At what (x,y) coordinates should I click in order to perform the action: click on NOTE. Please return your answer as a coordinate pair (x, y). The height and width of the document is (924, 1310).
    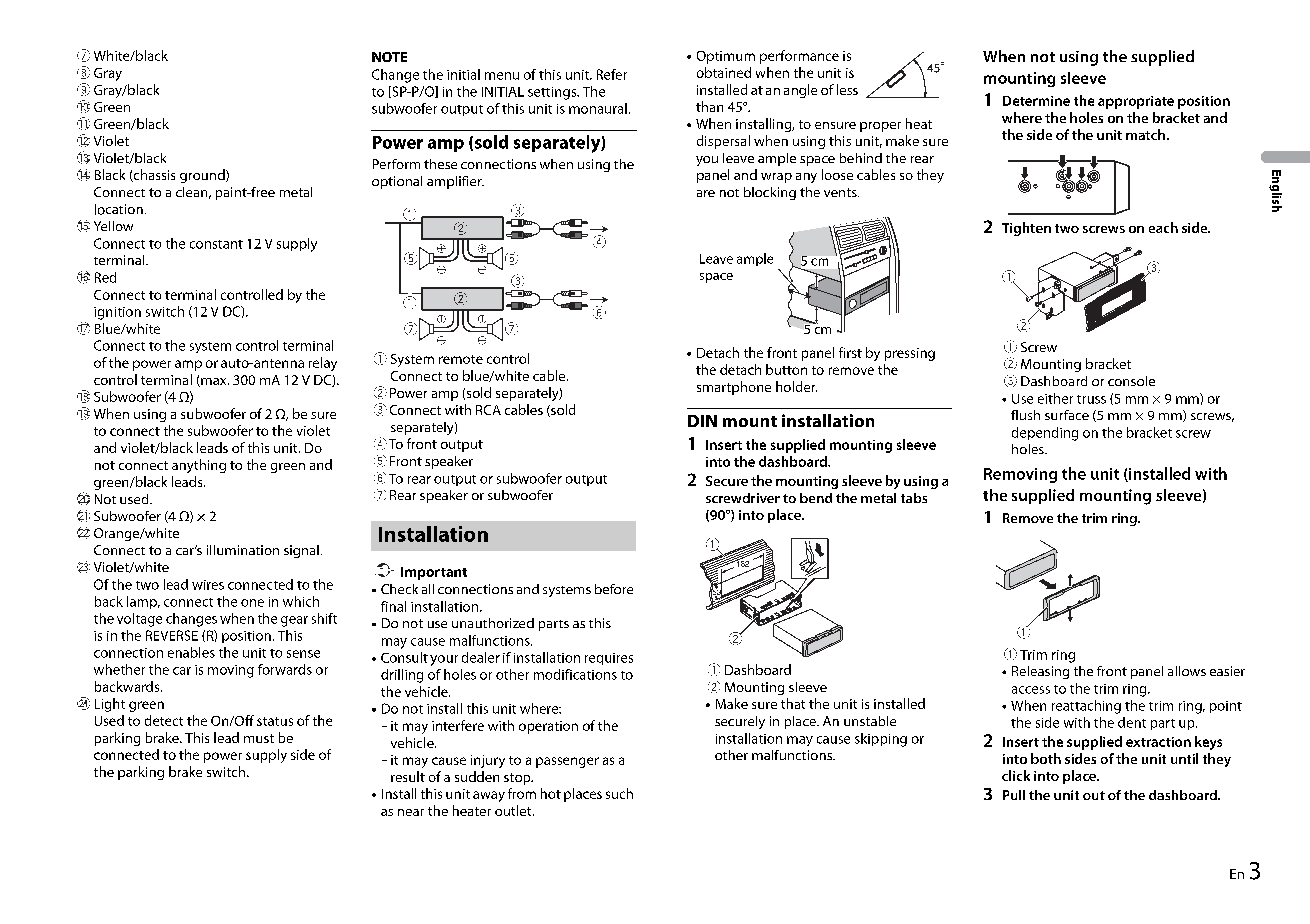
    Looking at the image, I should click on (389, 57).
